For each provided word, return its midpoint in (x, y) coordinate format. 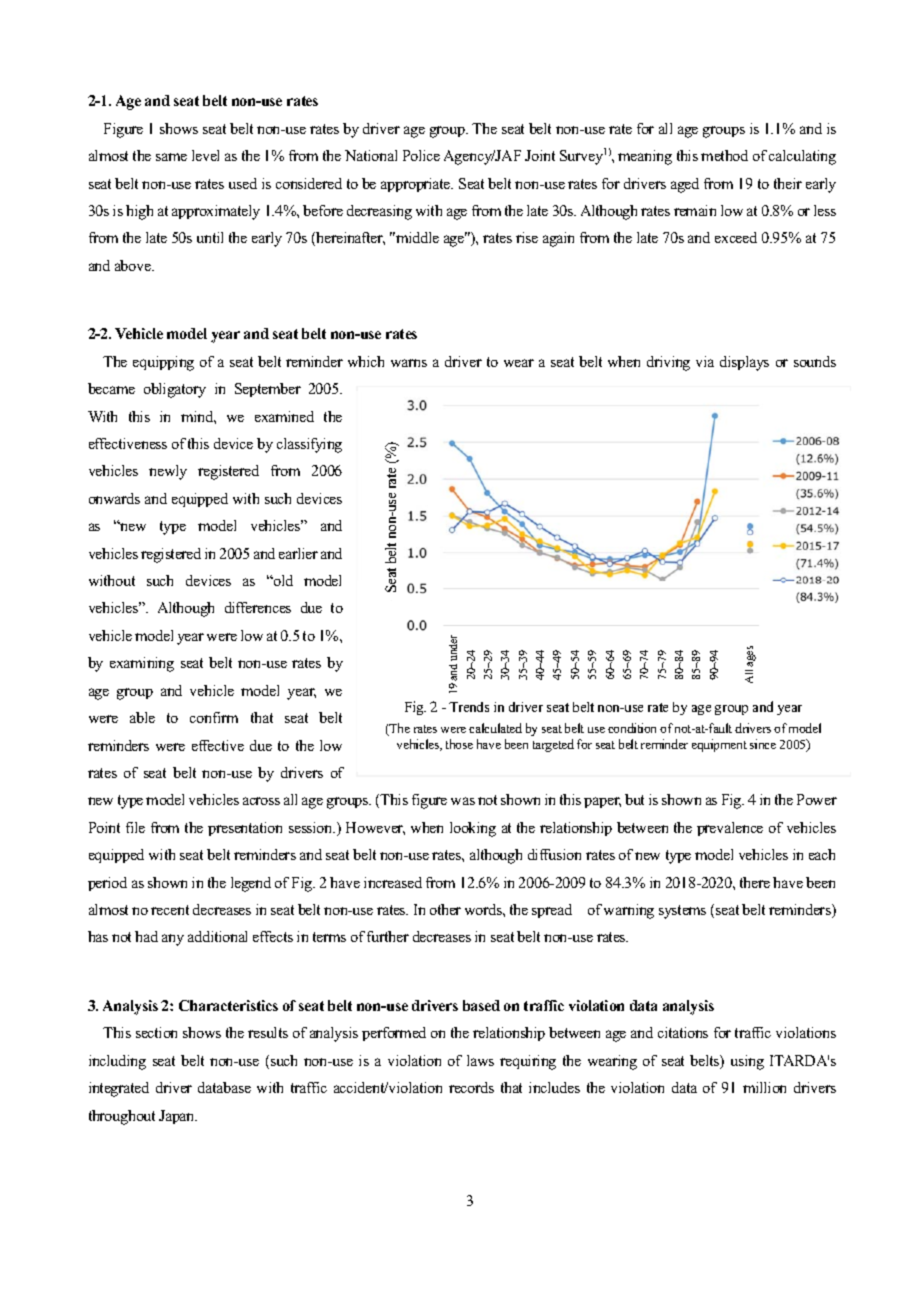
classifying (309, 445)
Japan (178, 1117)
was (463, 801)
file (135, 827)
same (171, 157)
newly (168, 472)
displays (744, 363)
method (724, 155)
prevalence (730, 829)
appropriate (417, 185)
